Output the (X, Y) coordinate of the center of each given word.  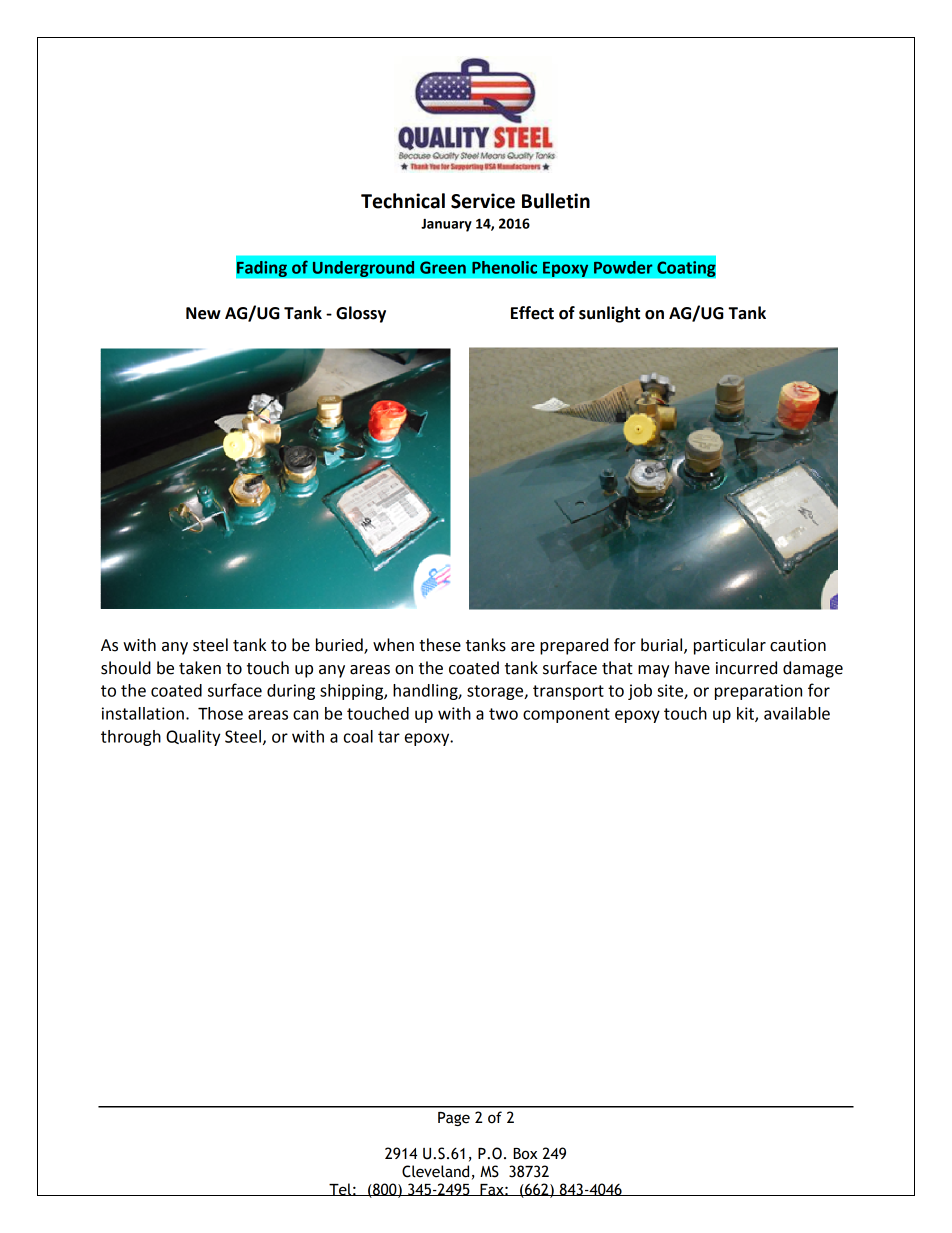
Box (525, 1154)
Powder (623, 267)
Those (220, 713)
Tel (340, 1189)
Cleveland (435, 1171)
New (203, 313)
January (446, 225)
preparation (758, 692)
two (503, 714)
